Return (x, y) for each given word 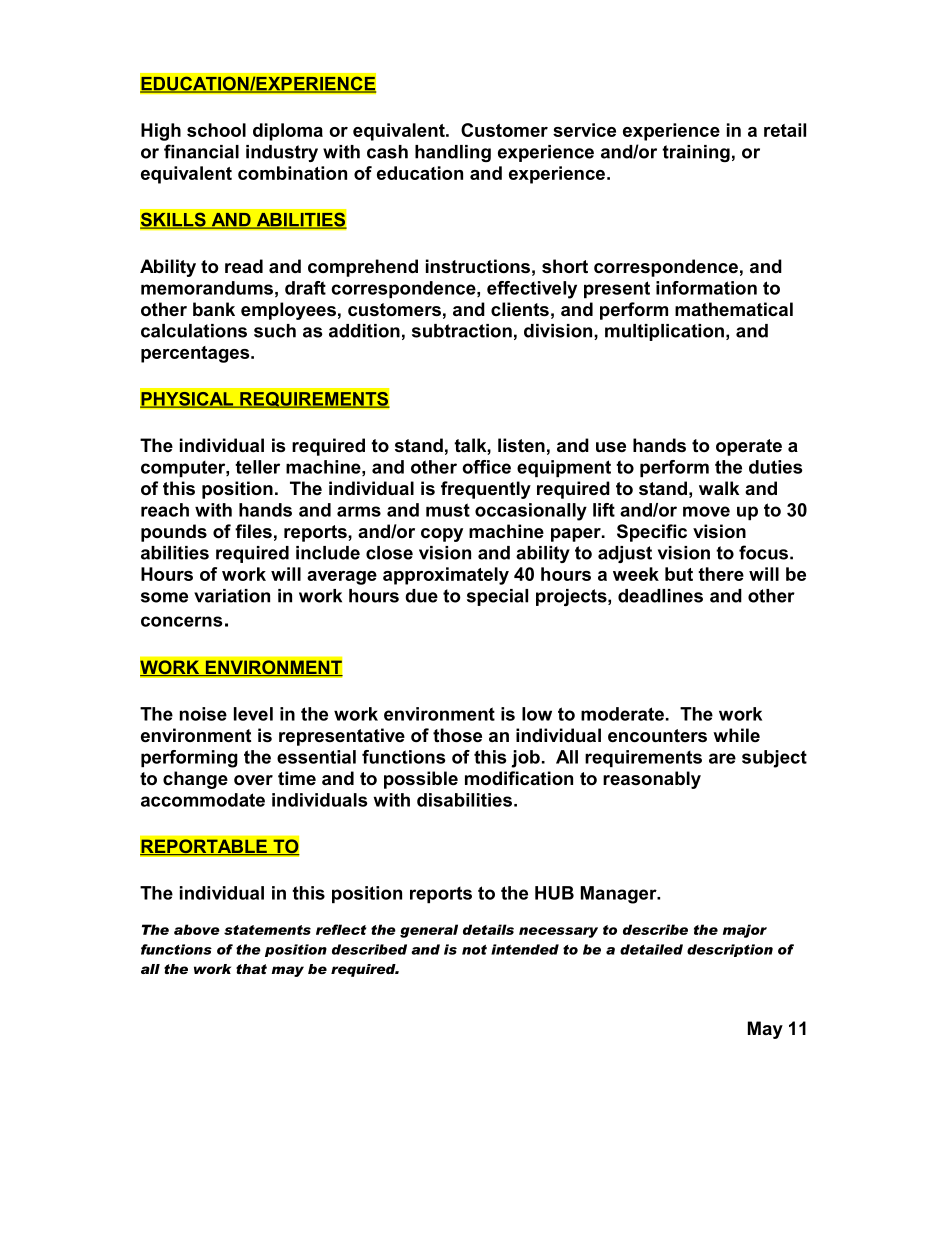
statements (267, 930)
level (253, 714)
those (457, 735)
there (721, 574)
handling (453, 153)
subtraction (462, 331)
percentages (196, 354)
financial (201, 151)
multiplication (664, 332)
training (696, 153)
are (722, 758)
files (253, 531)
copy (442, 535)
